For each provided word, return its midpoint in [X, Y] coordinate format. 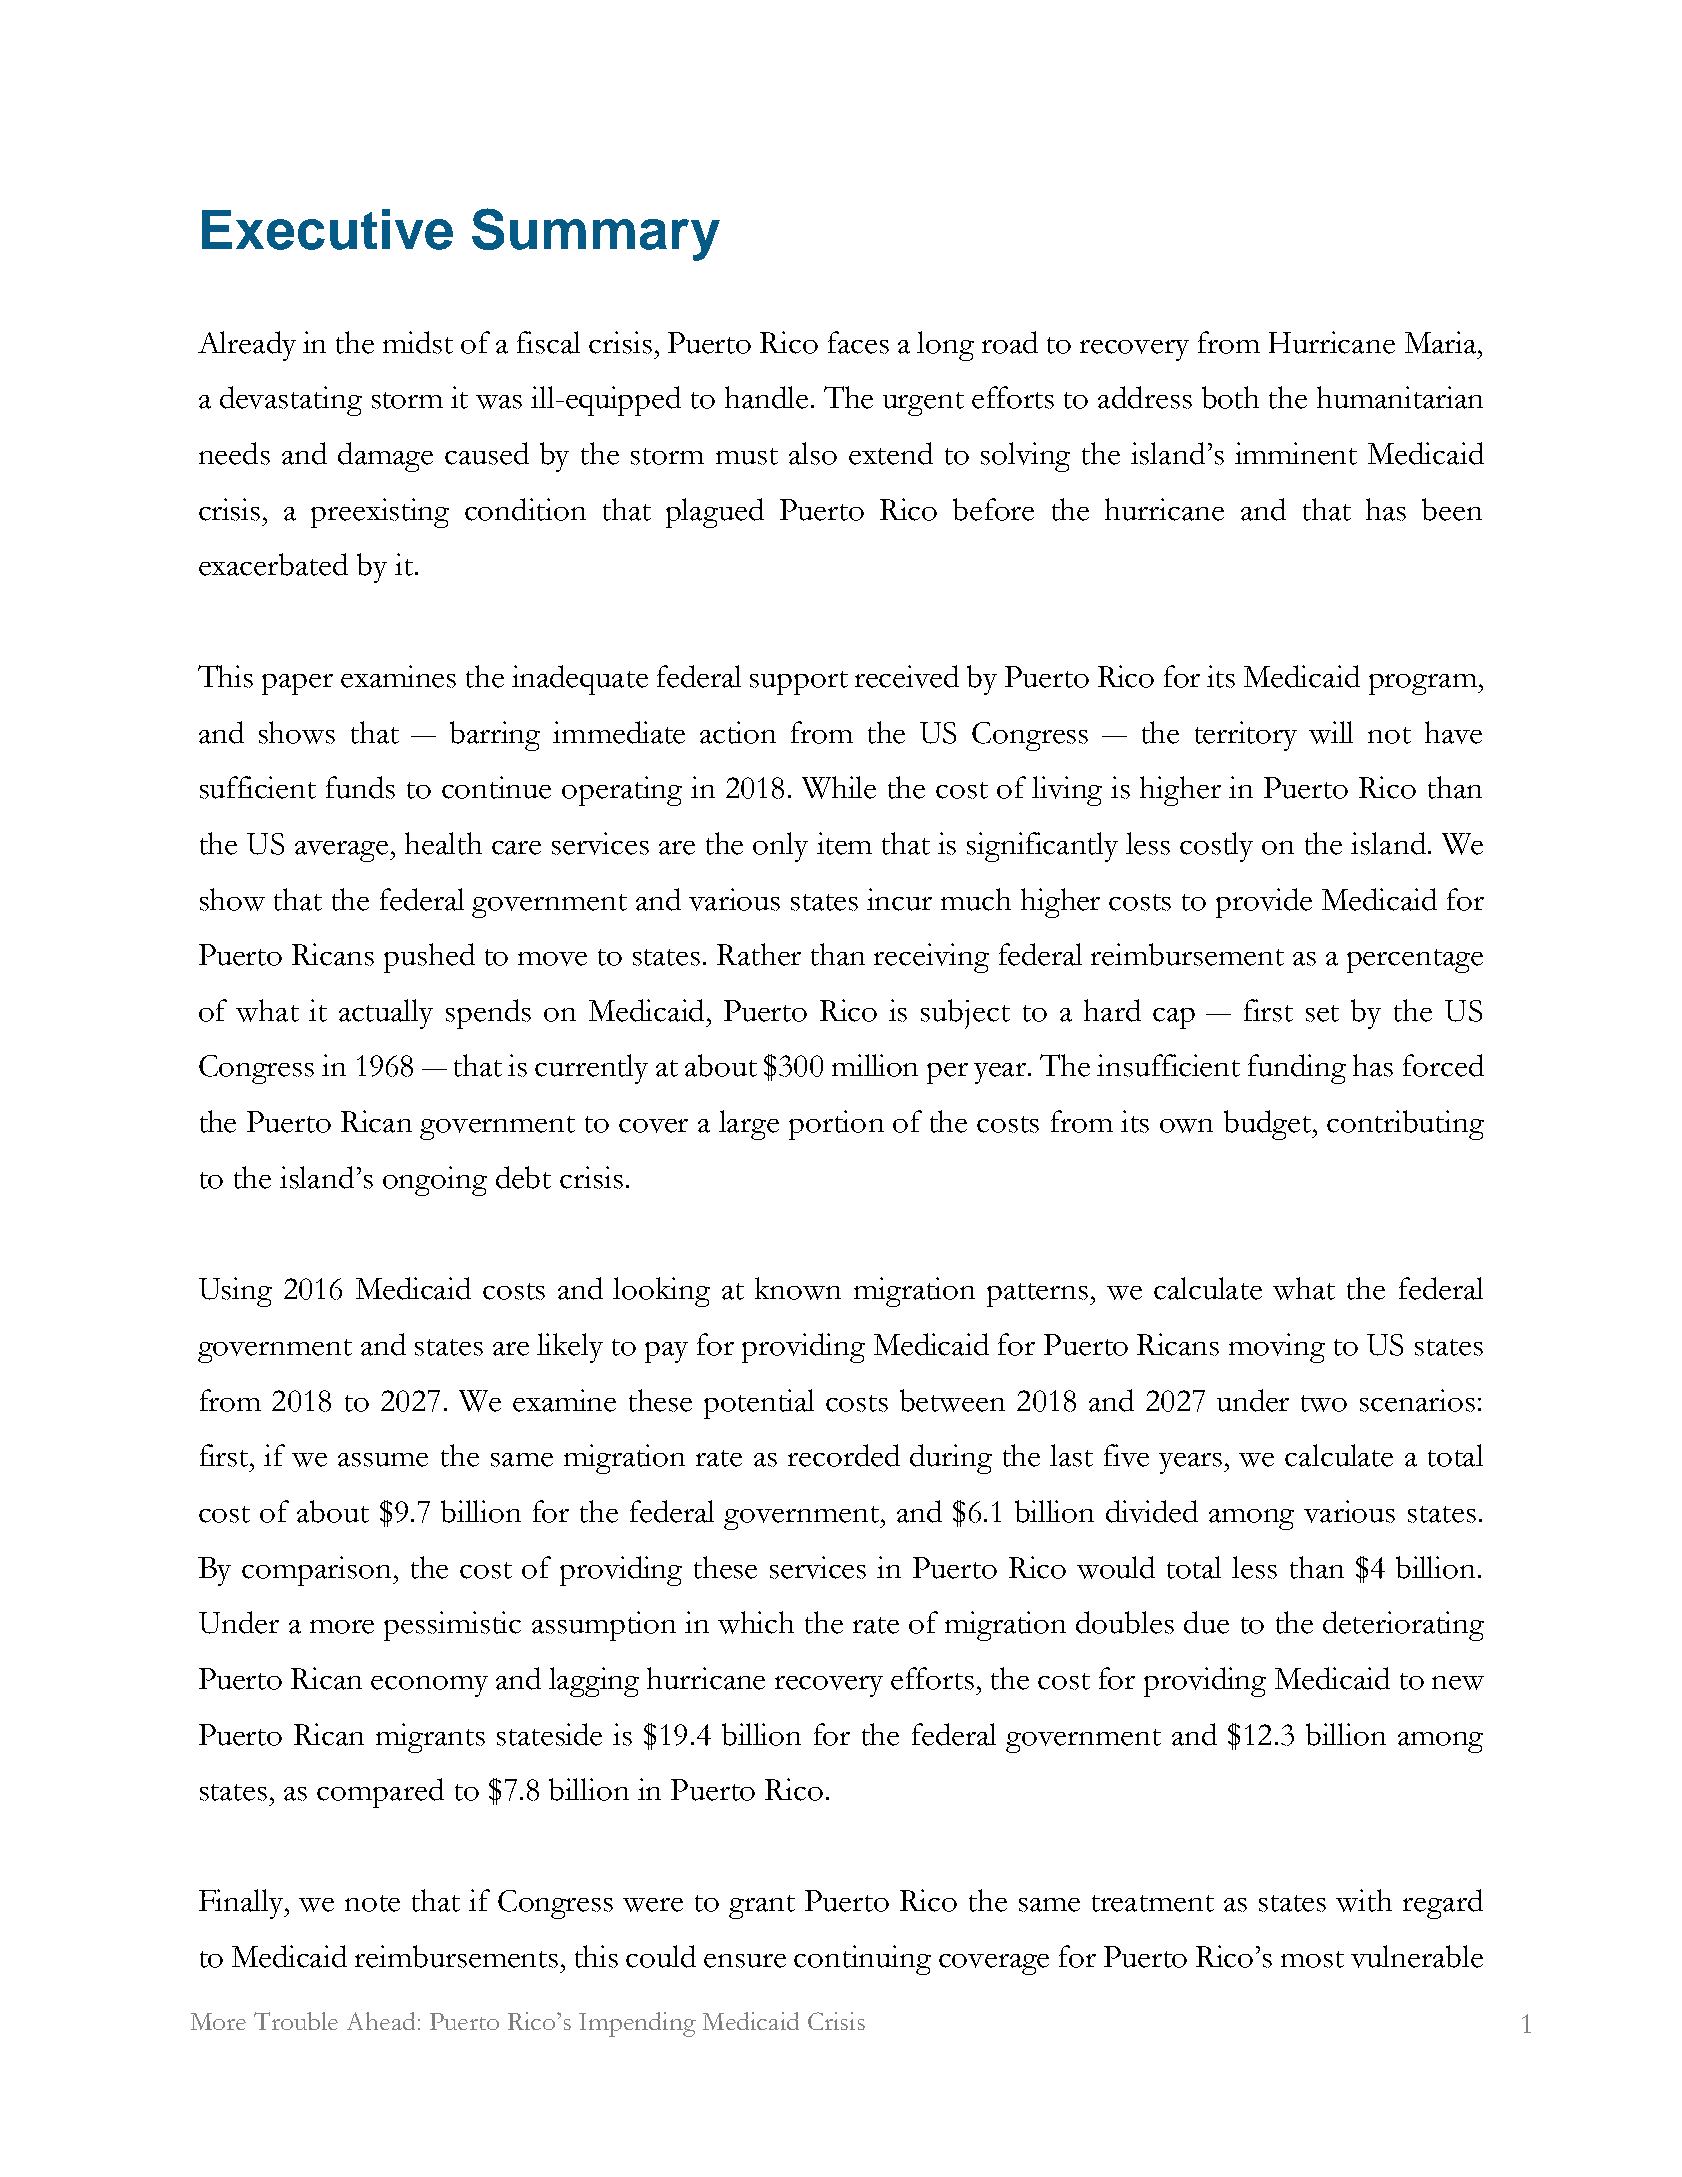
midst [418, 342]
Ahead [381, 2021]
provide [1264, 903]
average [343, 851]
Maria [1442, 342]
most [1312, 1959]
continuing [862, 1960]
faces [858, 342]
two [1324, 1403]
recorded [844, 1455]
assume [383, 1460]
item [844, 843]
